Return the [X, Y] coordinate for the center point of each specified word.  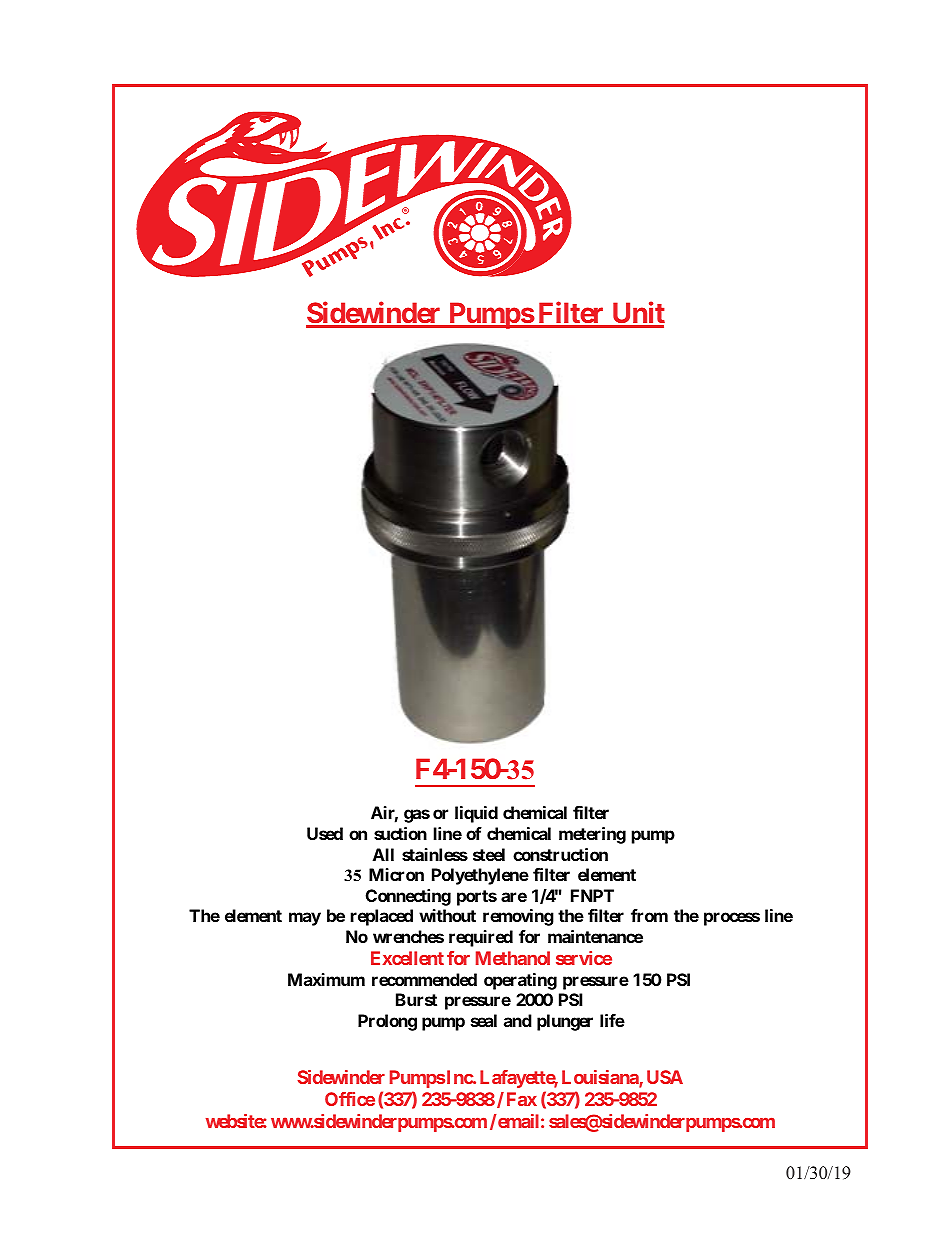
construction [560, 854]
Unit [637, 314]
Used [325, 833]
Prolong [387, 1022]
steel [489, 854]
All [383, 854]
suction [400, 833]
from [649, 915]
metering [592, 835]
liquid [476, 814]
